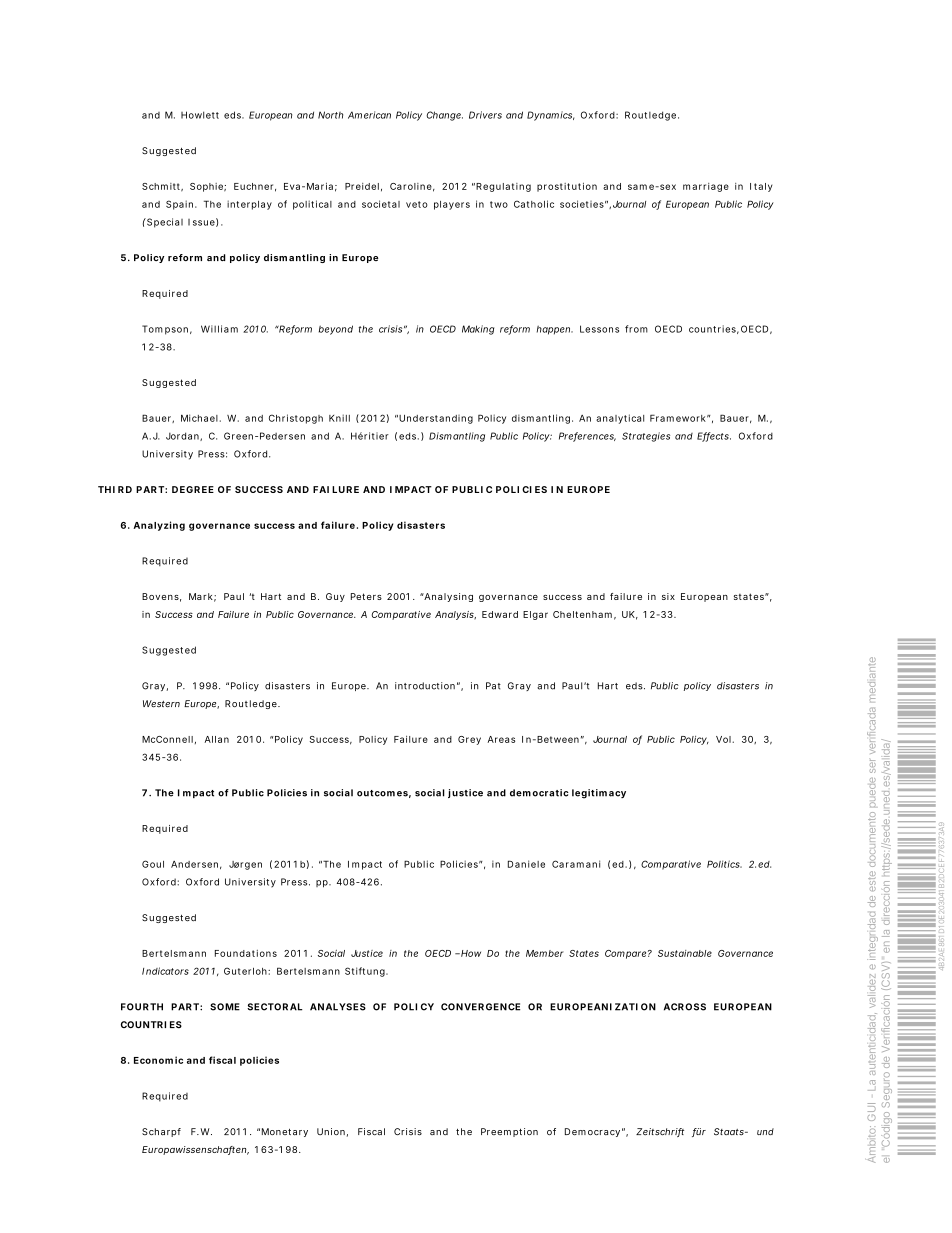  I want to click on Spain, so click(181, 205).
